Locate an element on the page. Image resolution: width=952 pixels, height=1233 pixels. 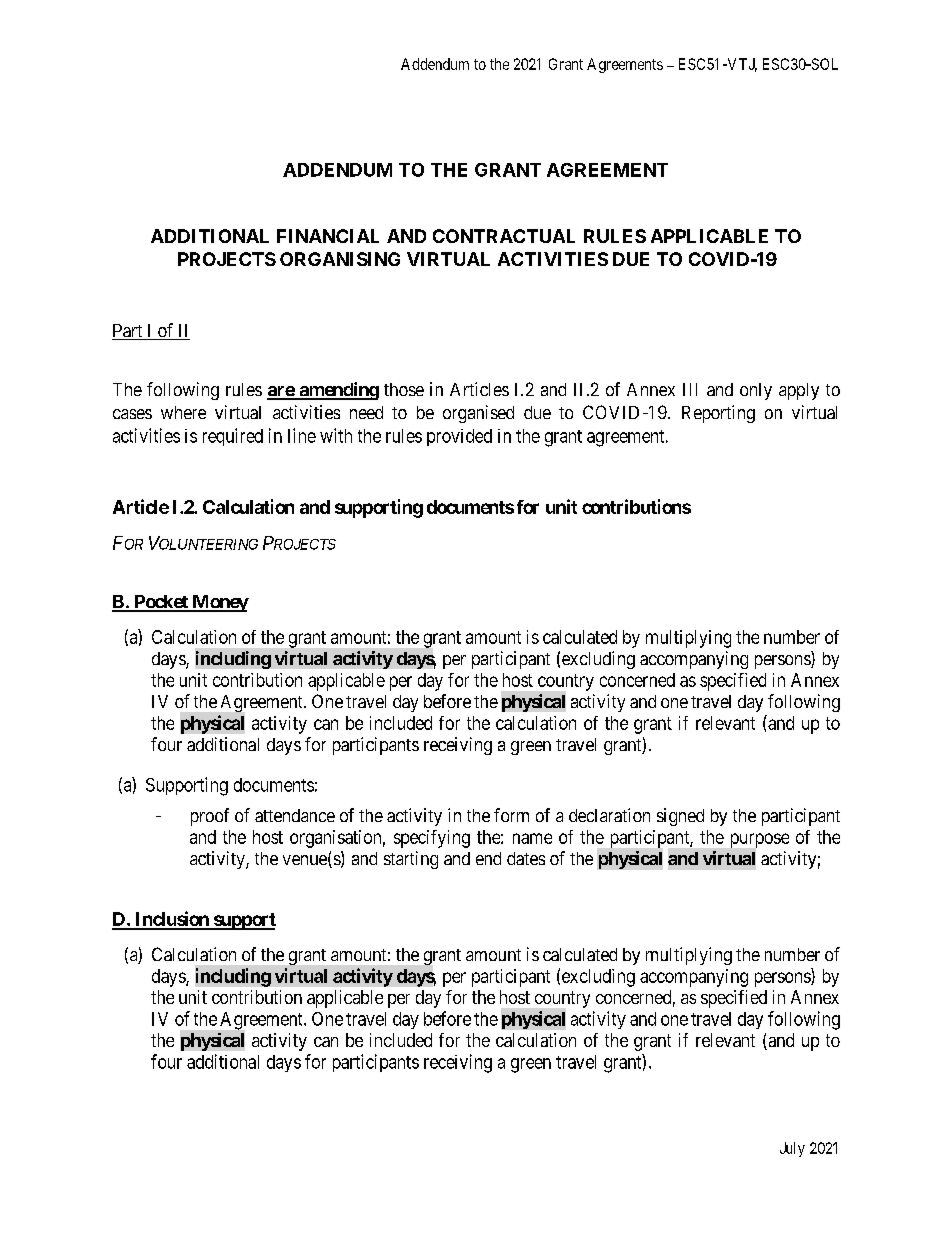
proof is located at coordinates (210, 817).
